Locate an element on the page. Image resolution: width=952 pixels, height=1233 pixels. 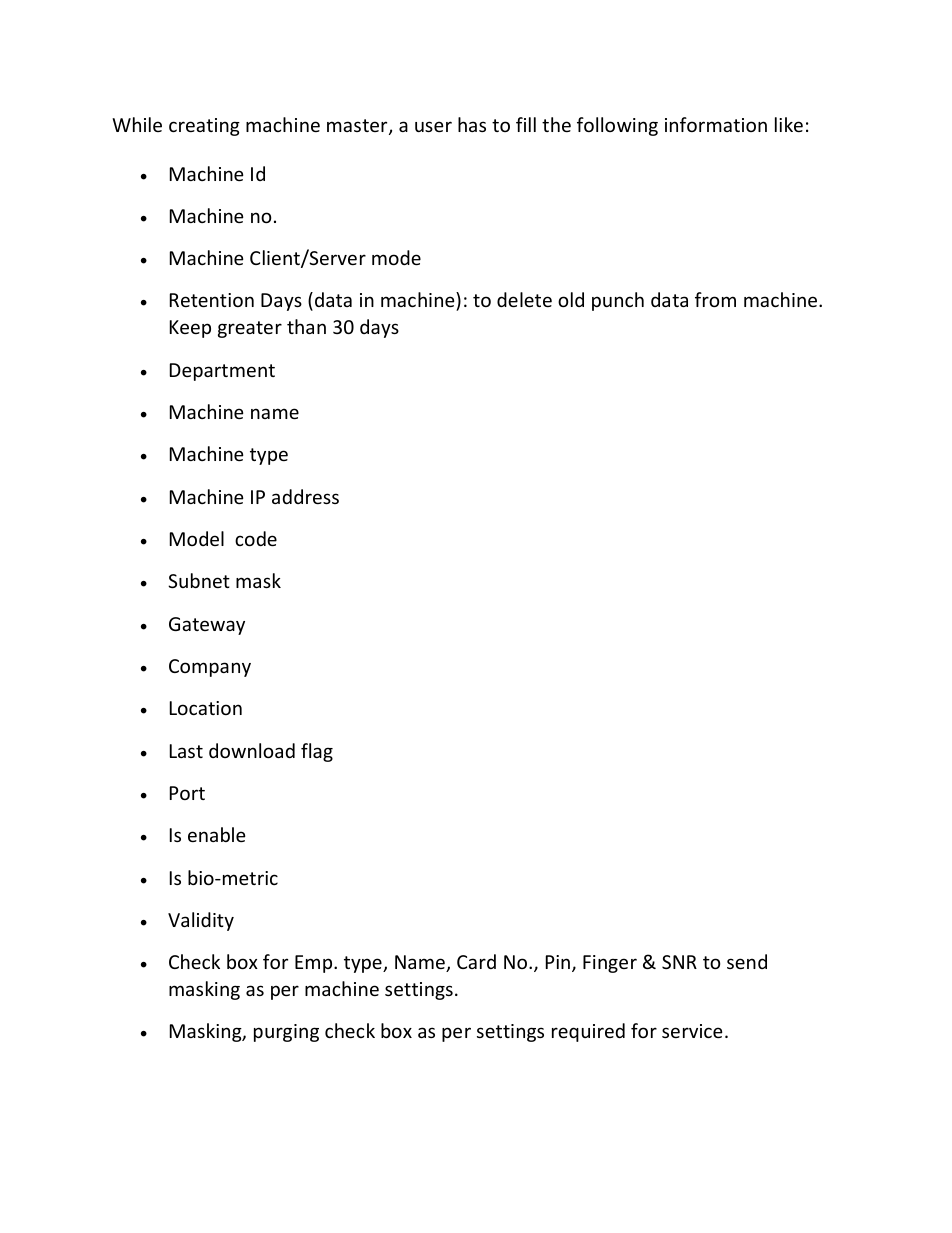
purging is located at coordinates (286, 1033).
